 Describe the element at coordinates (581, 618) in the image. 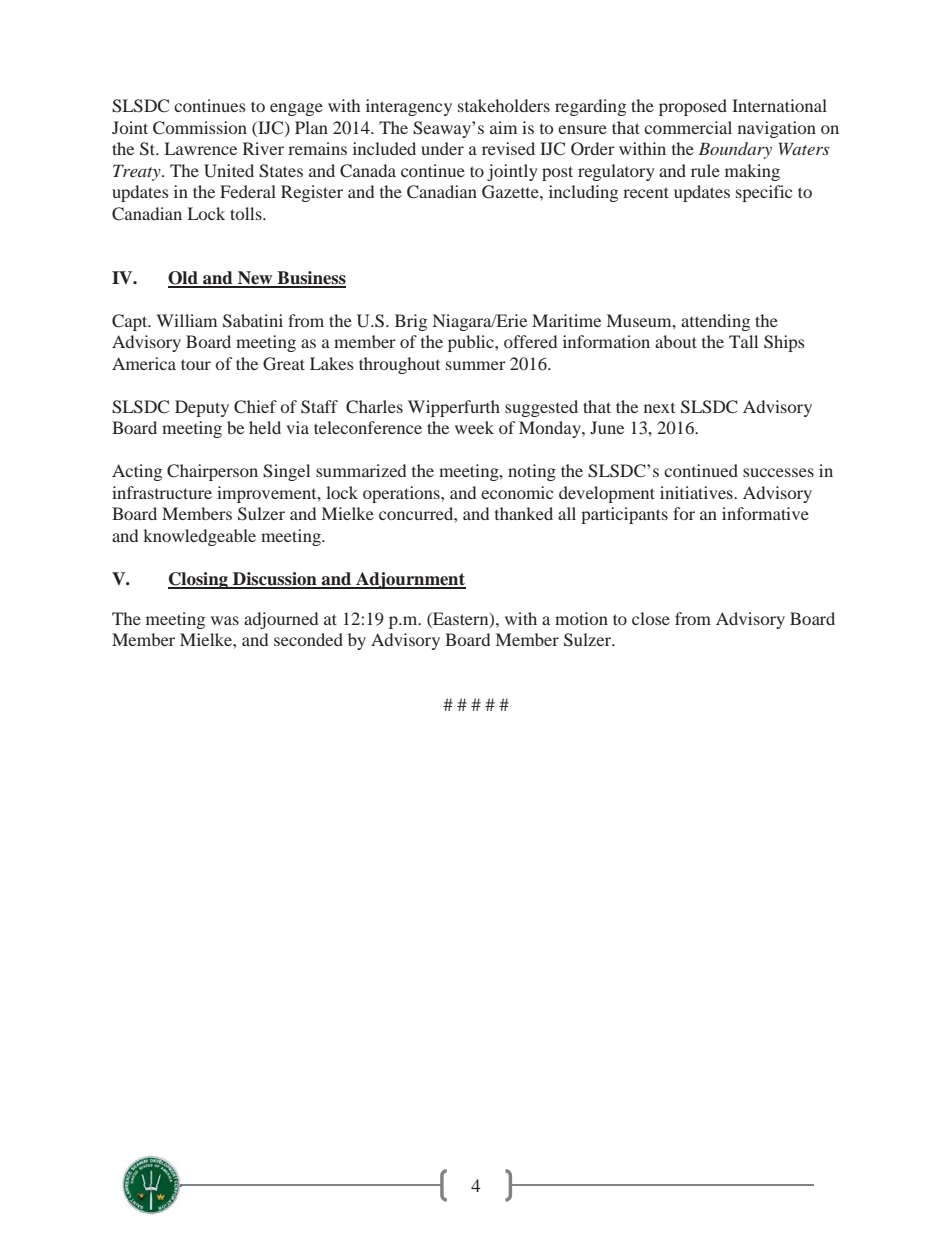

I see `motion` at that location.
